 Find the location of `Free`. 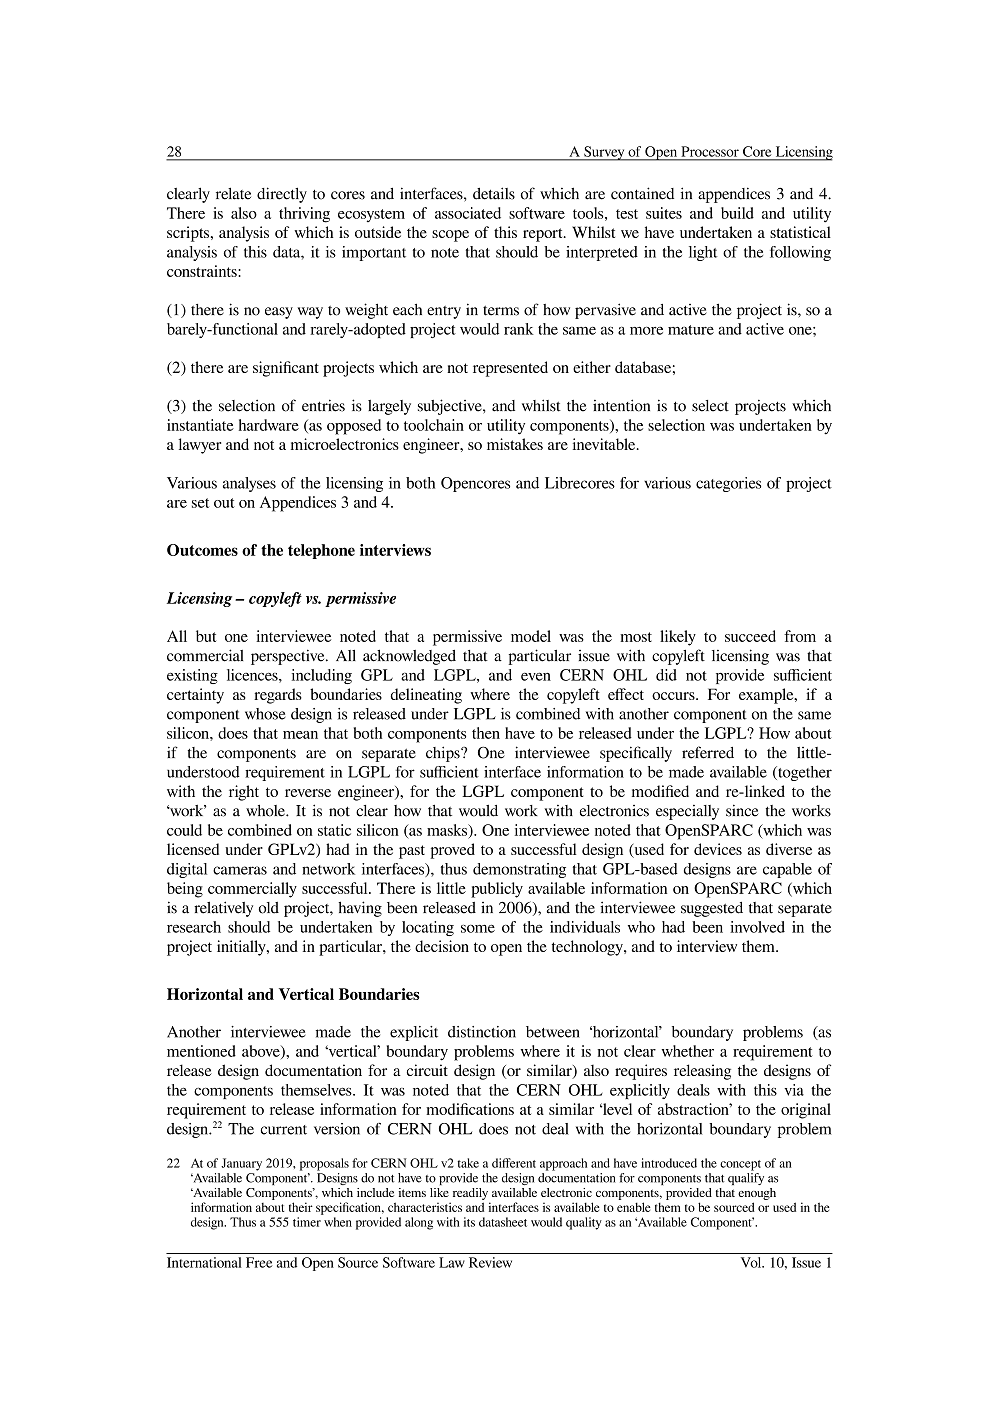

Free is located at coordinates (259, 1262).
